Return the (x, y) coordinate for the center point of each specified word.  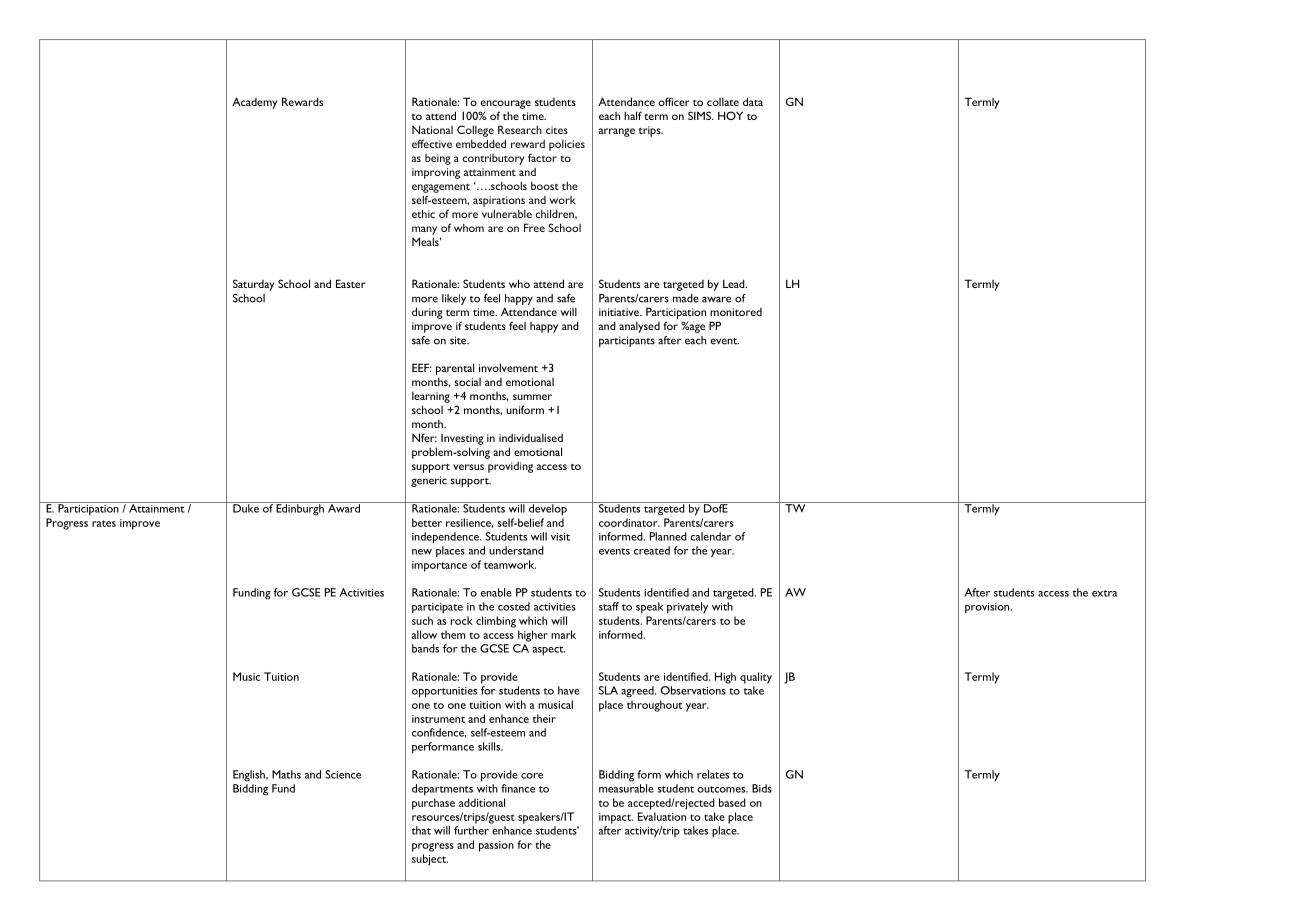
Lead (735, 283)
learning (431, 397)
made (686, 298)
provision (988, 608)
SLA (608, 690)
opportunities (444, 692)
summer (532, 397)
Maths (286, 774)
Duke (246, 507)
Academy (255, 103)
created (652, 550)
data (753, 101)
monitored (736, 312)
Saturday (254, 285)
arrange (617, 132)
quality (756, 678)
